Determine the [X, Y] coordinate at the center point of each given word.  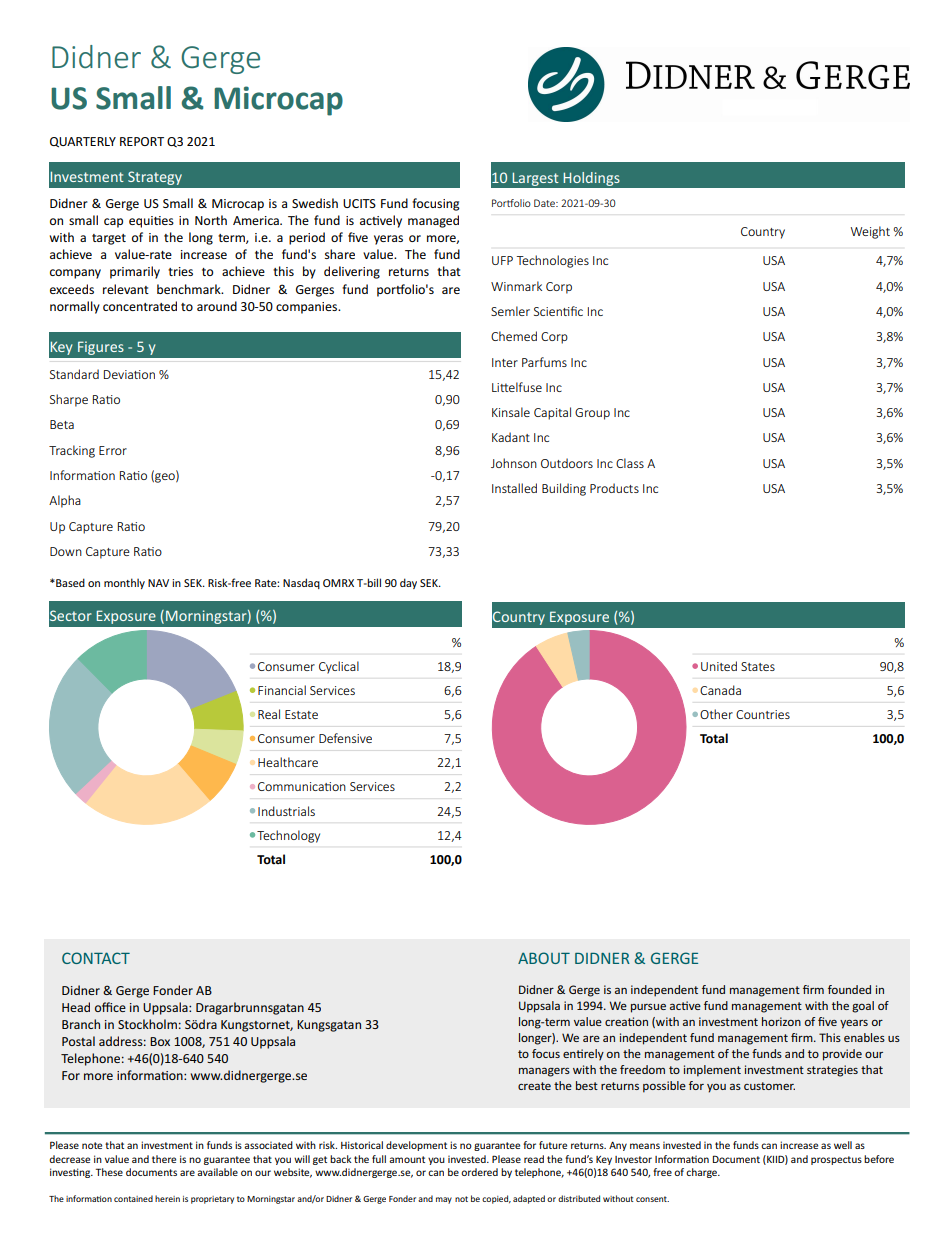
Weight [870, 232]
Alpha [65, 501]
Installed [514, 488]
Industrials [286, 811]
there [164, 1159]
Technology [288, 836]
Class [630, 463]
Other [716, 714]
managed [433, 221]
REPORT [142, 141]
